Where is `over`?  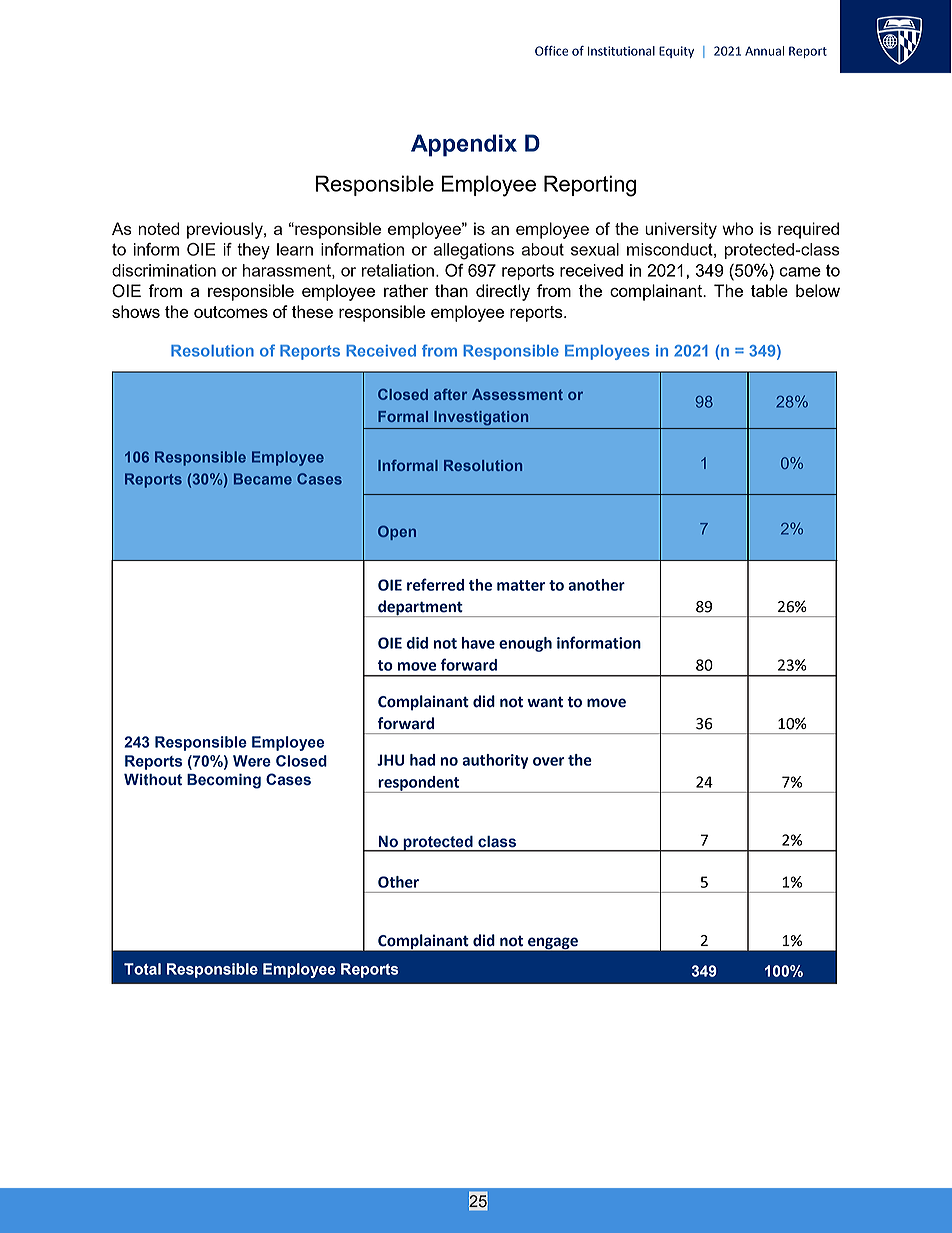
over is located at coordinates (549, 761).
